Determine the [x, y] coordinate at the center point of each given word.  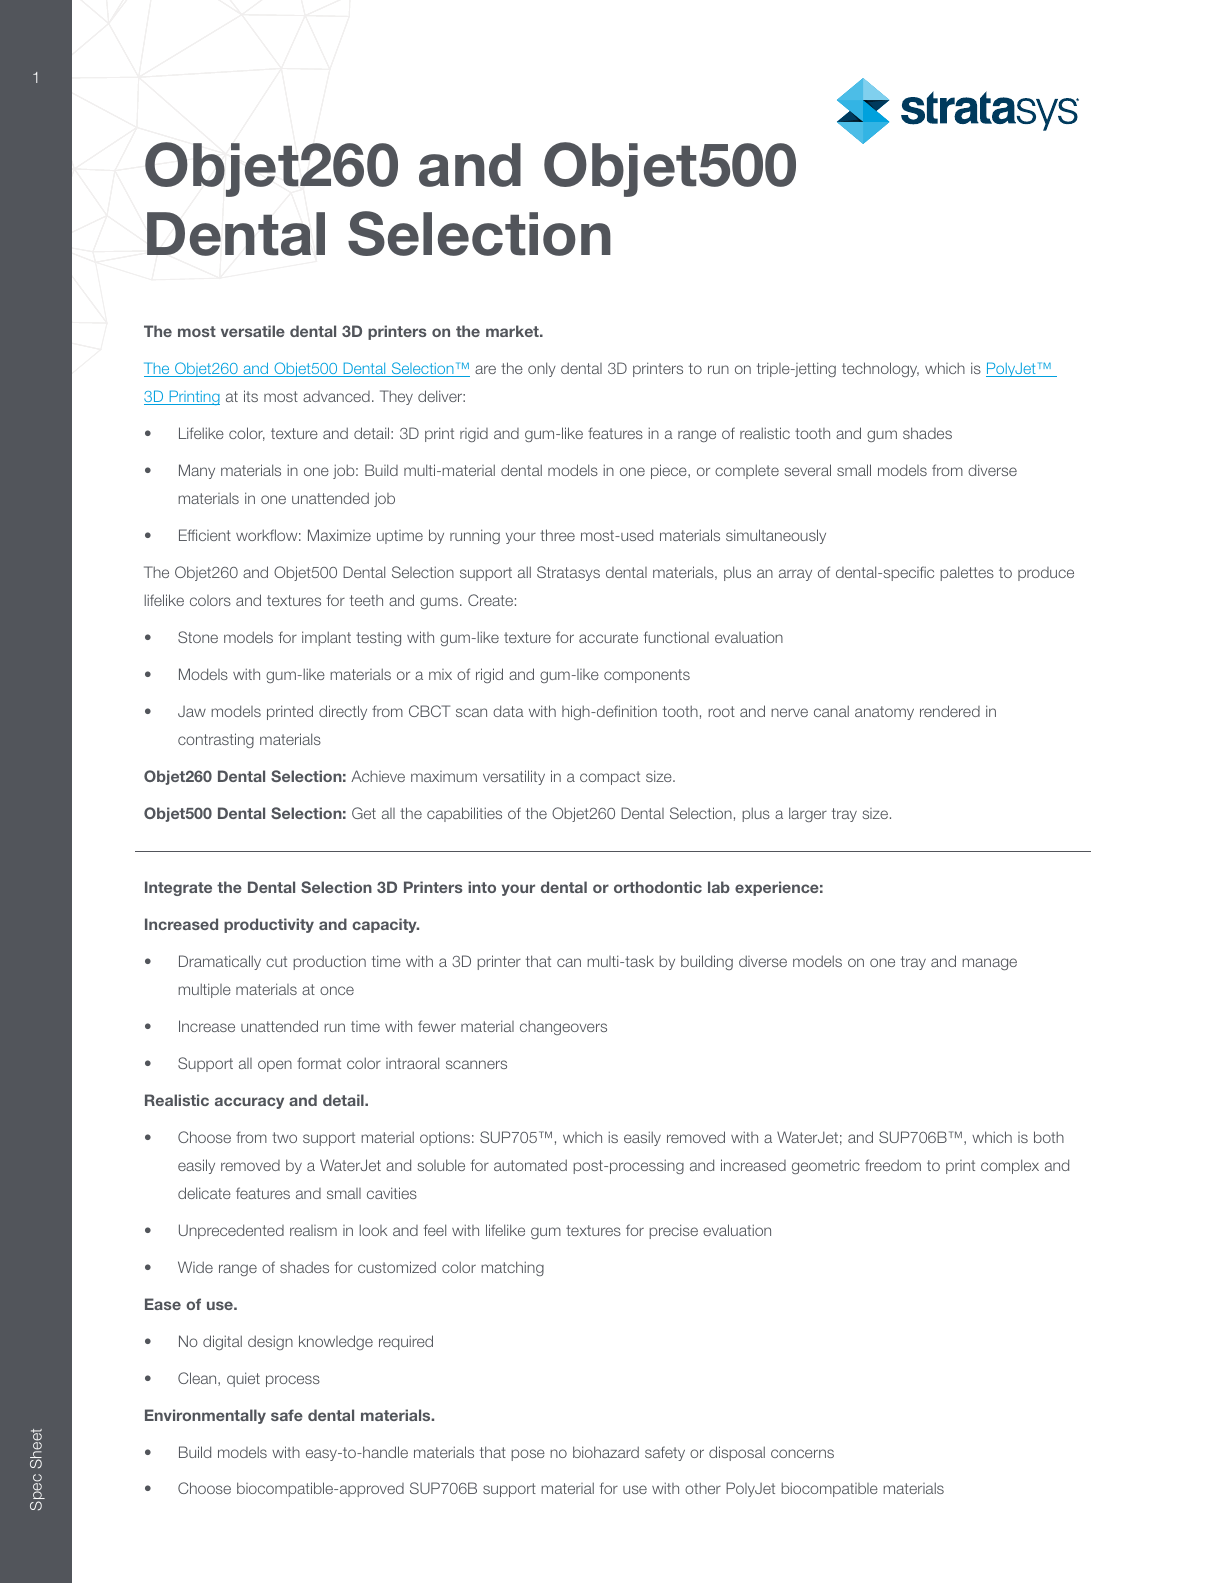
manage [989, 964]
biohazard [606, 1452]
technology [880, 369]
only [542, 369]
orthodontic [658, 887]
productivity [269, 925]
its [251, 396]
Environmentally [205, 1416]
